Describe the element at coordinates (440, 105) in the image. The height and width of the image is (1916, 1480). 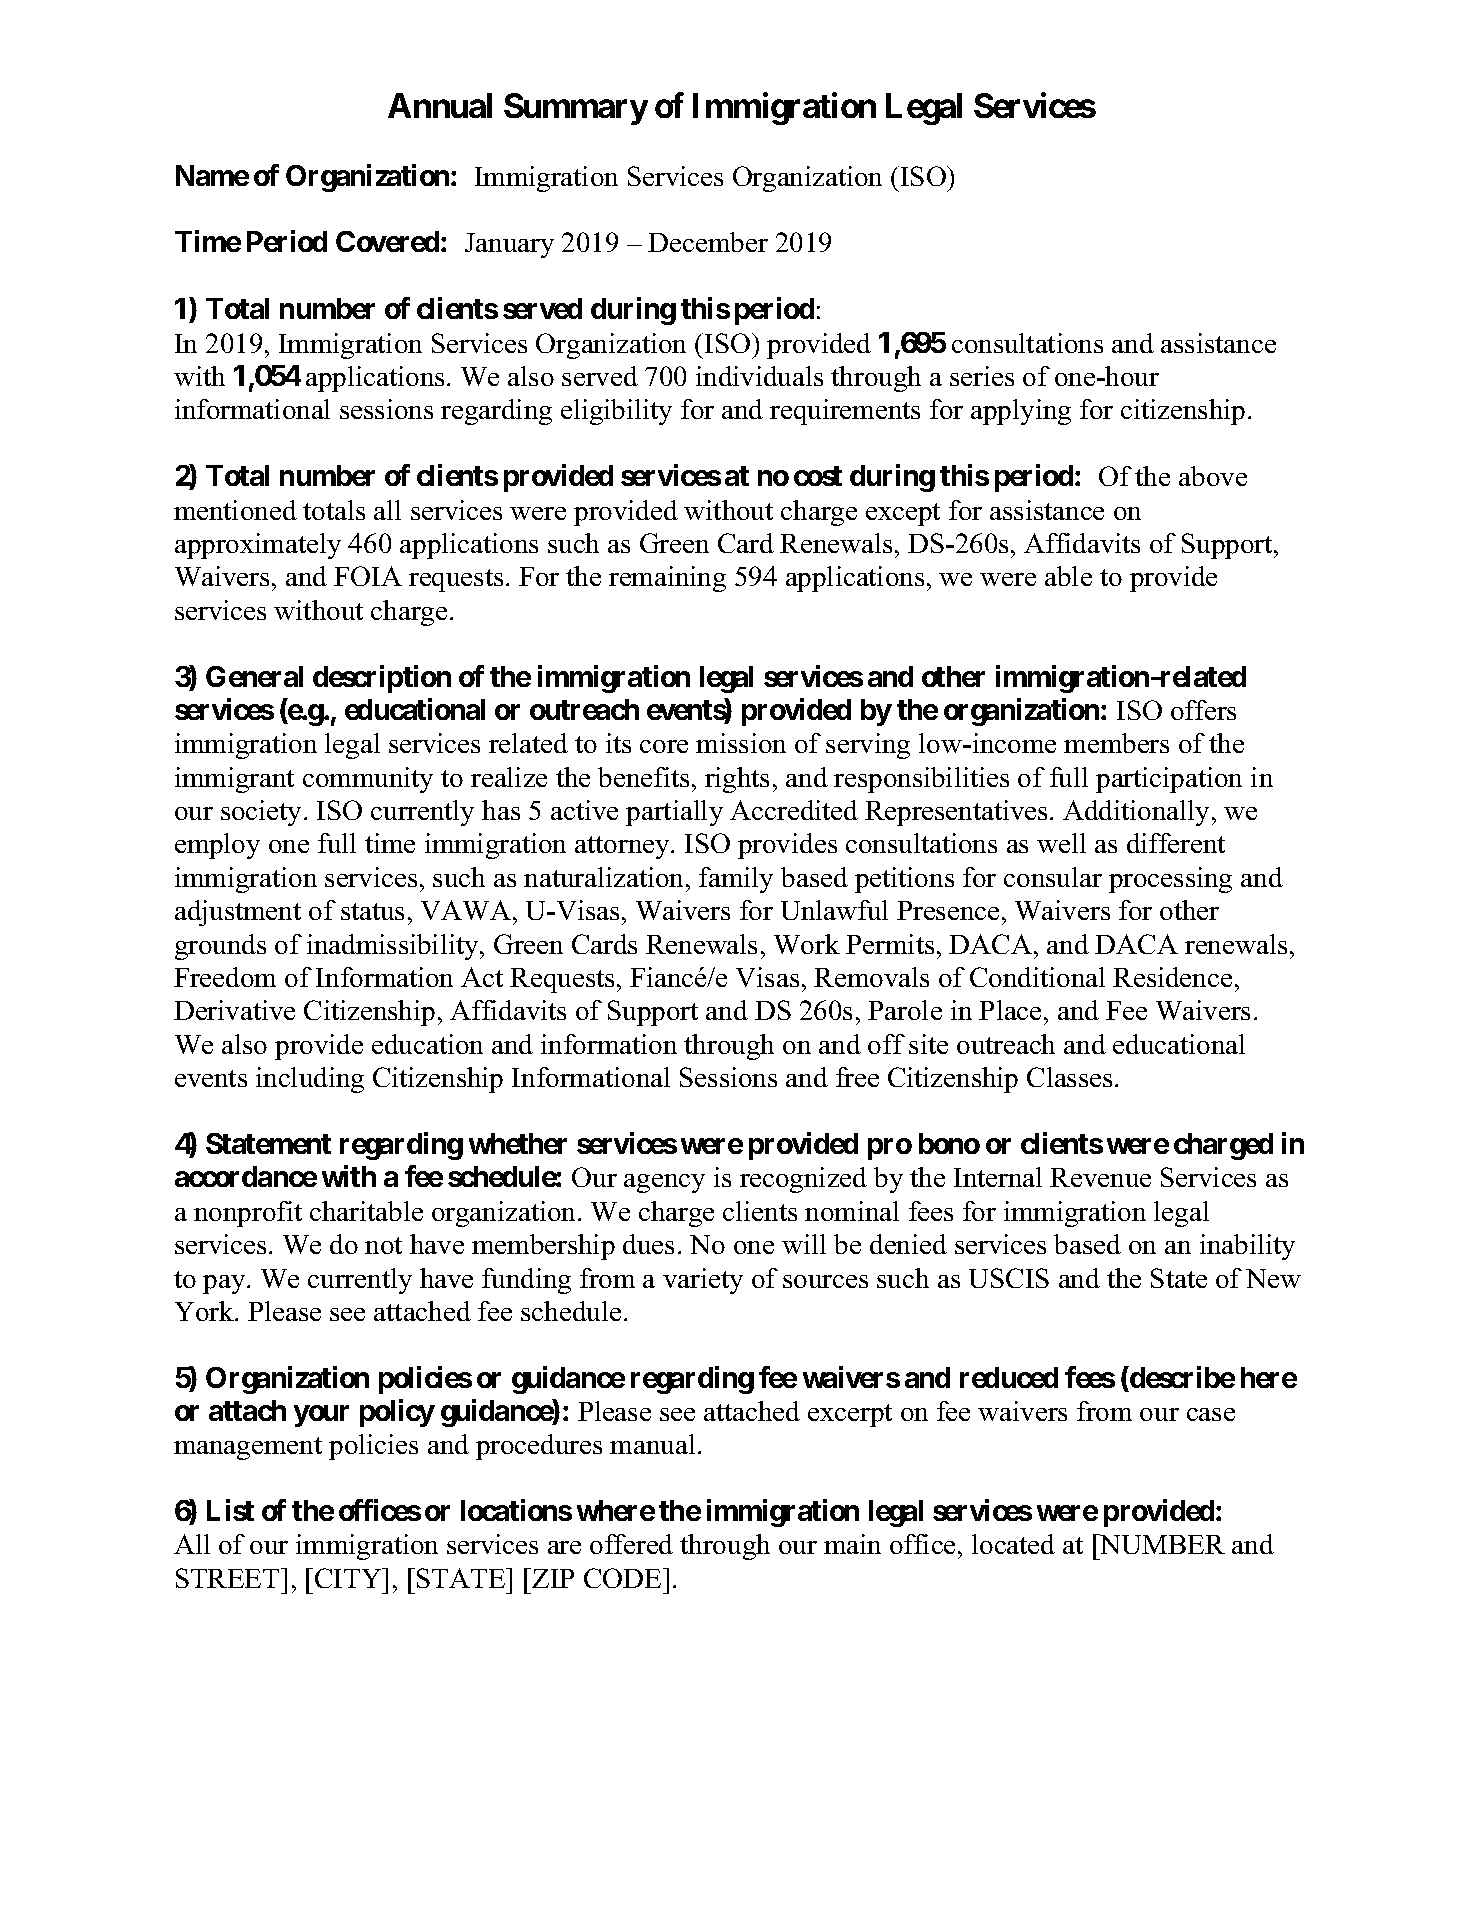
I see `Annual` at that location.
